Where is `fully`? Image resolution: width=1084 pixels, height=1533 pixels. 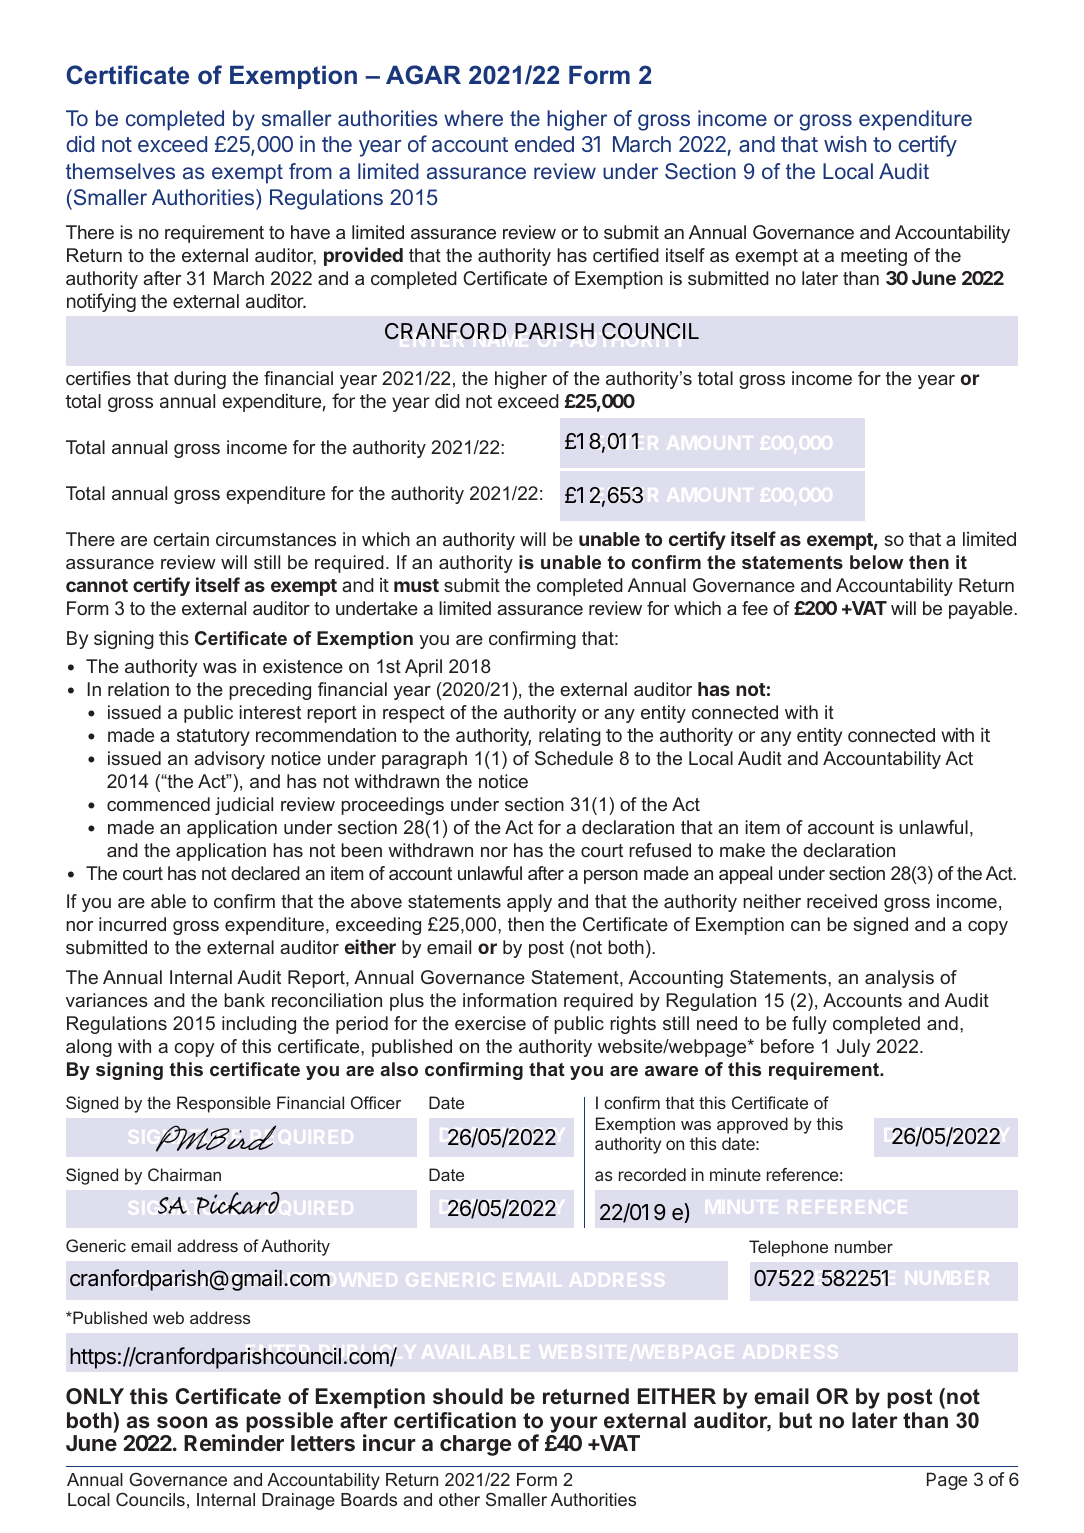 fully is located at coordinates (809, 1025).
